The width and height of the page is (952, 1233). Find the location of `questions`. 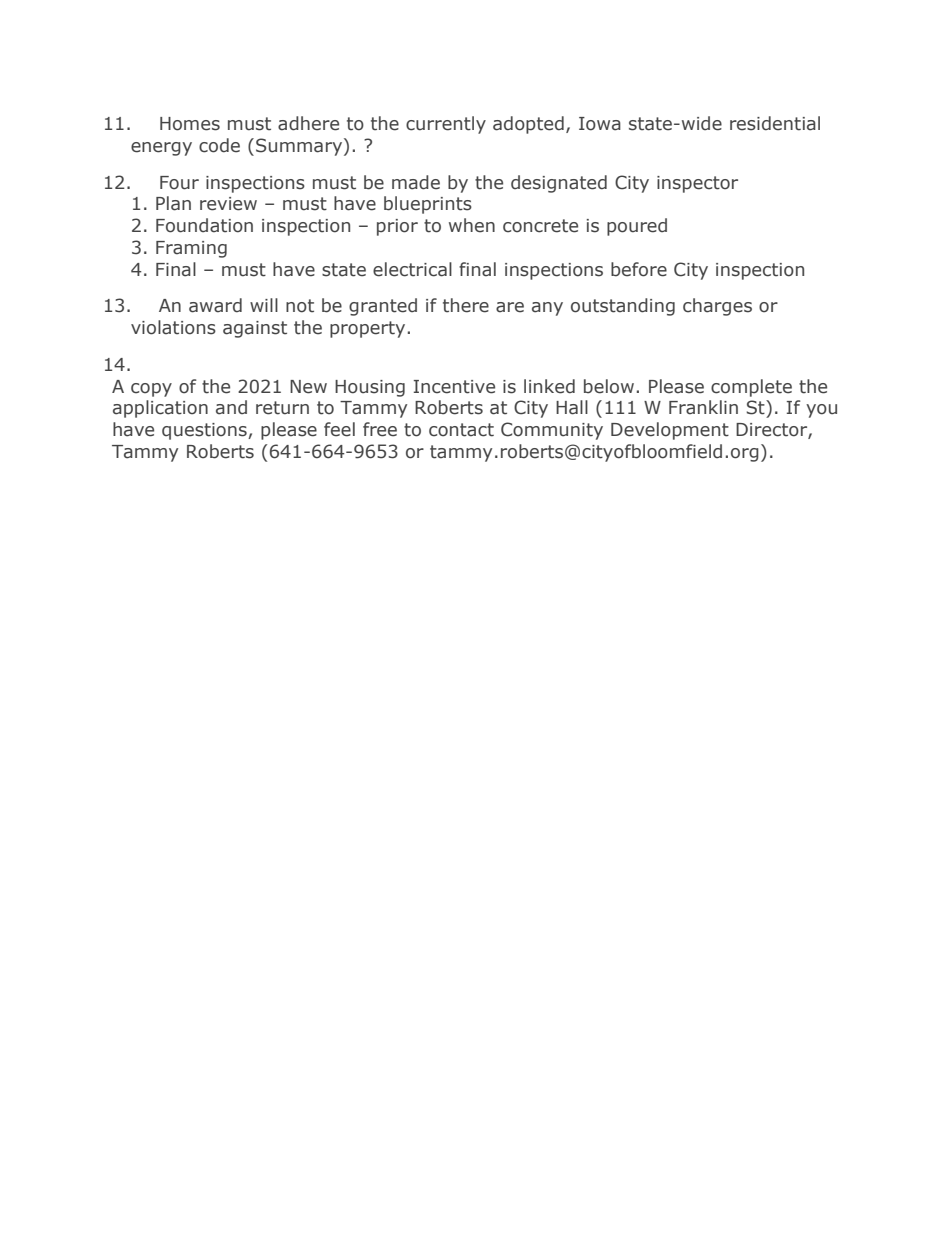

questions is located at coordinates (205, 431).
